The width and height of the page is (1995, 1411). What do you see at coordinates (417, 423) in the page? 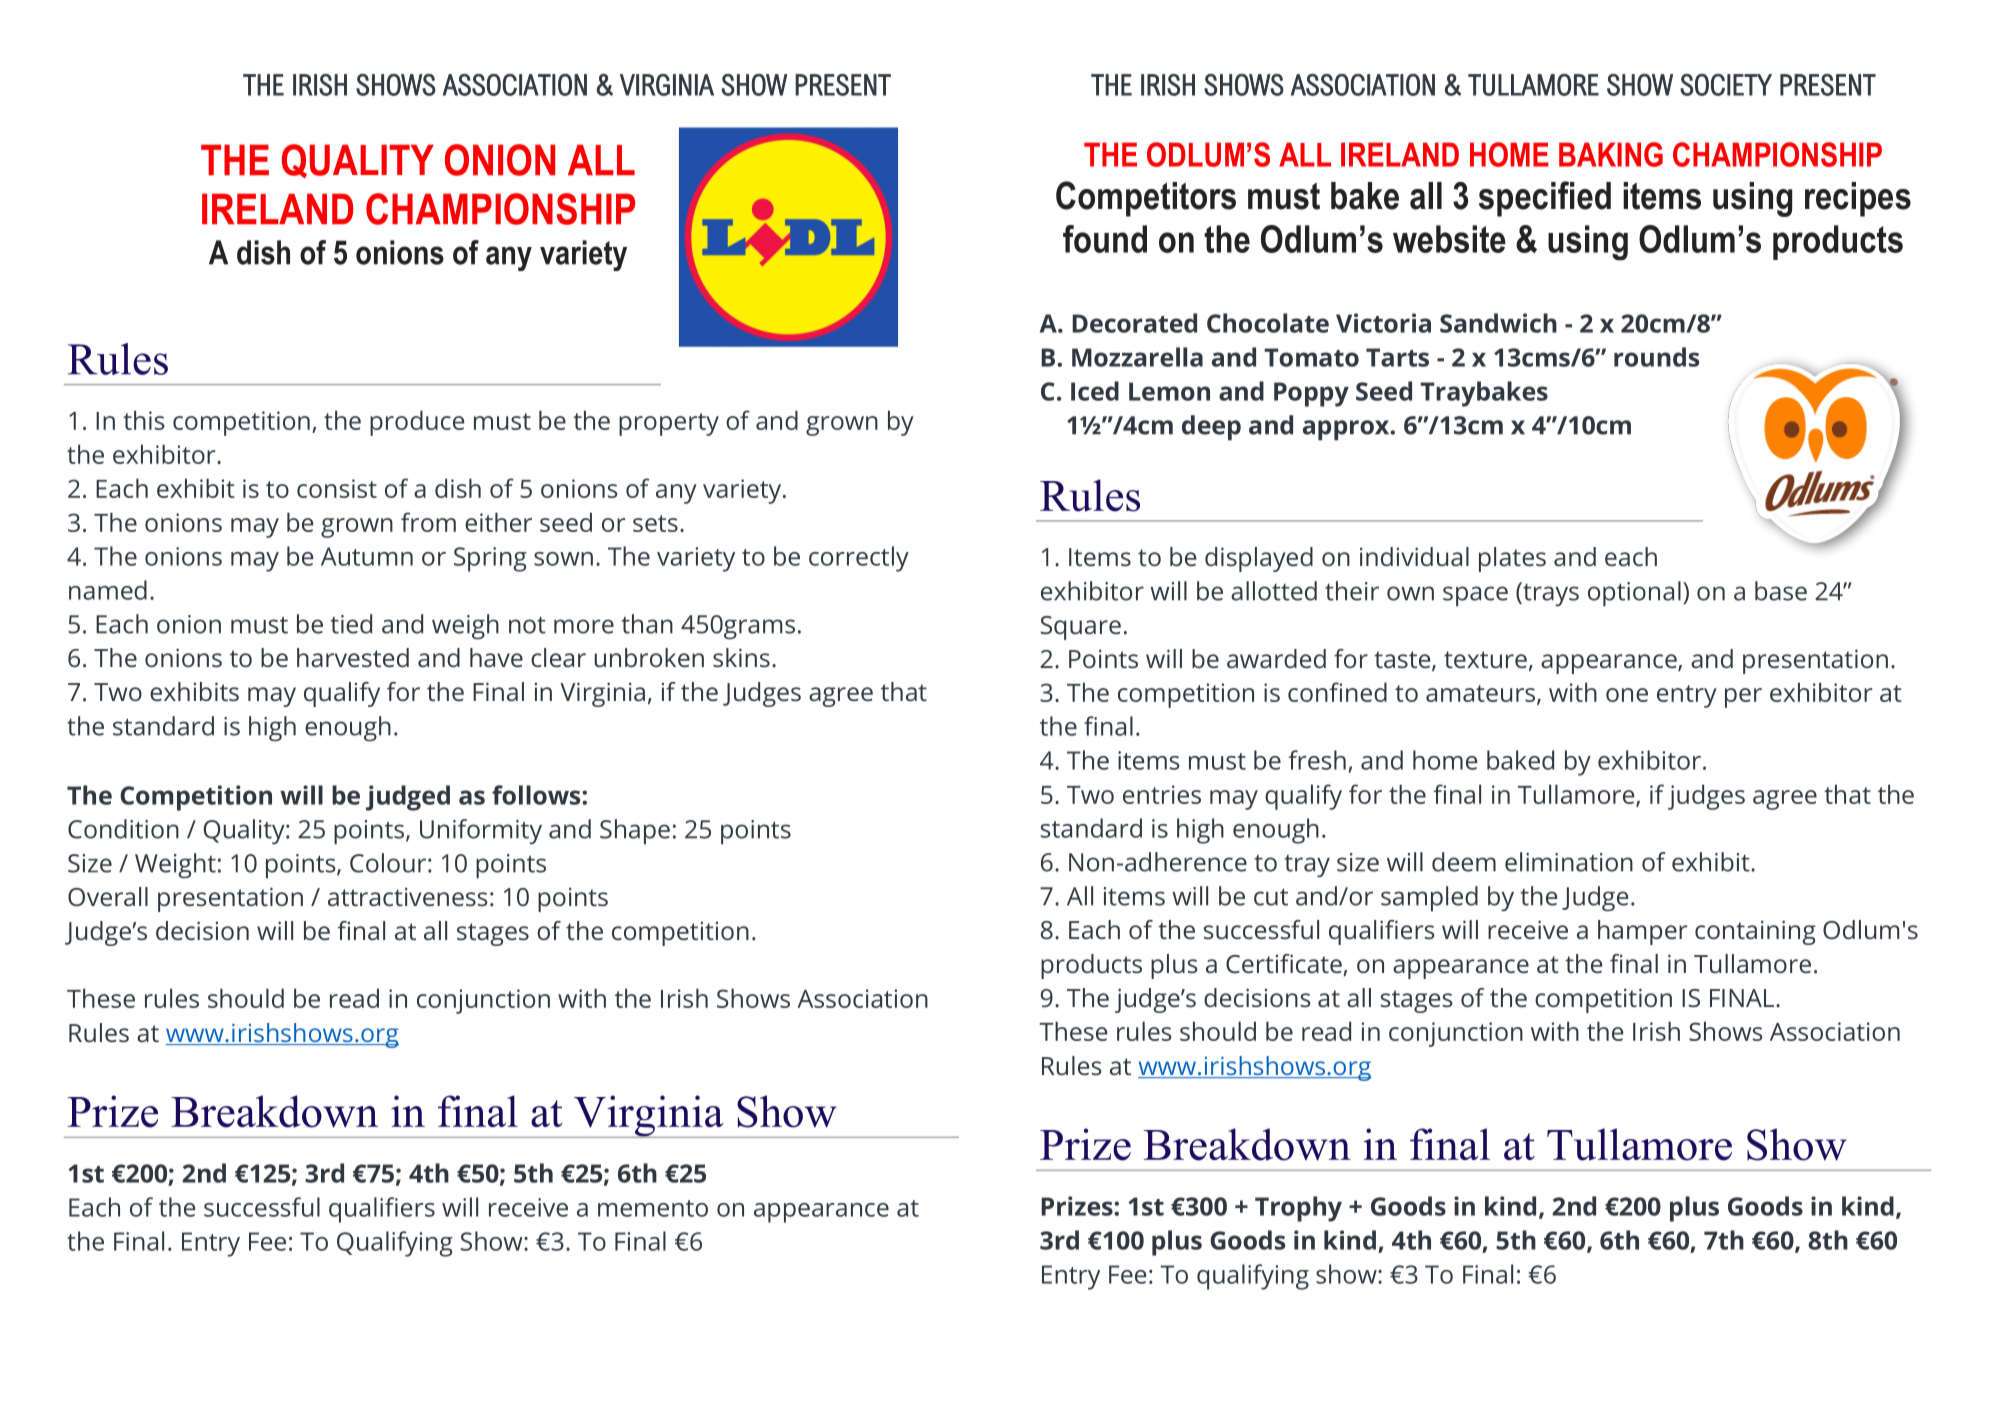
I see `produce` at bounding box center [417, 423].
